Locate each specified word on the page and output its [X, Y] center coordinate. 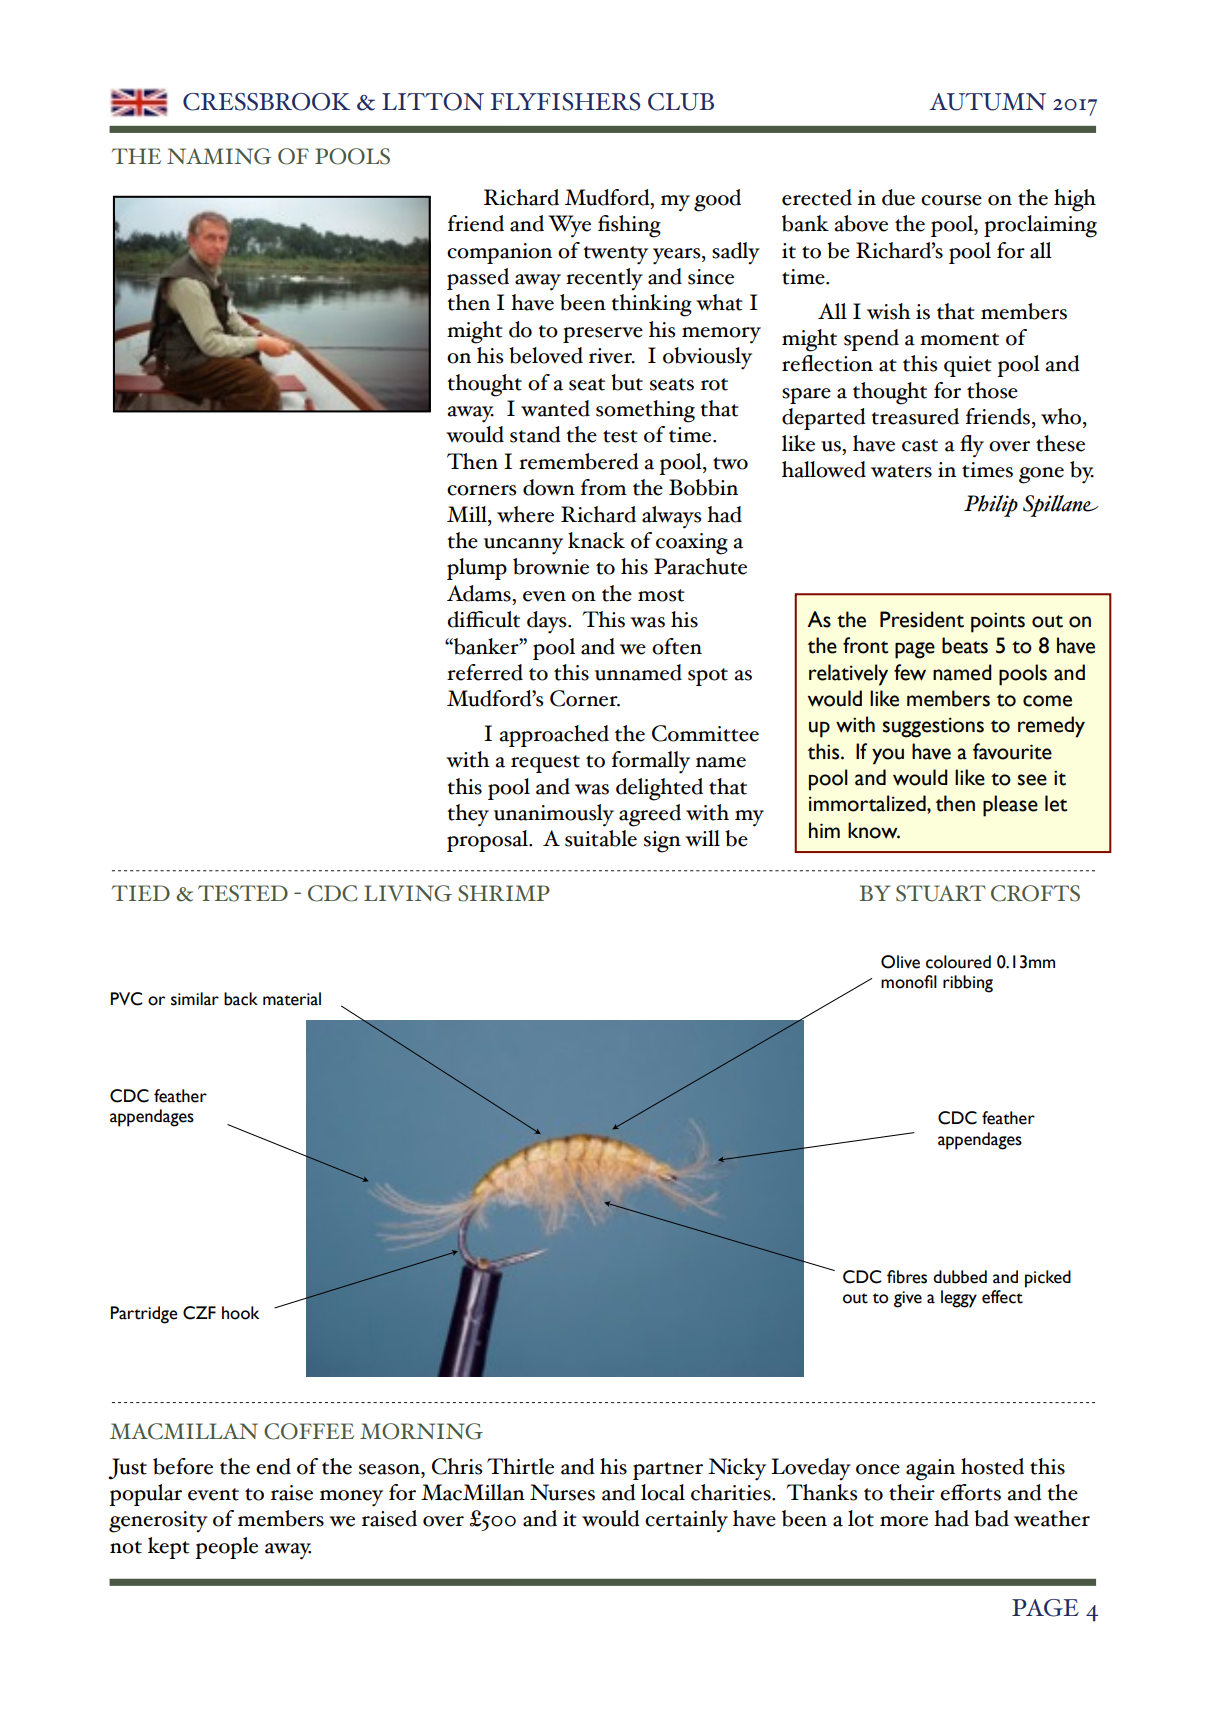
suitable [601, 838]
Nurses [562, 1492]
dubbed [960, 1277]
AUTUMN [987, 102]
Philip [991, 506]
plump [477, 569]
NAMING [219, 156]
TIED [141, 893]
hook [240, 1313]
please [1010, 806]
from [604, 487]
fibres [907, 1277]
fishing [629, 226]
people [226, 1548]
